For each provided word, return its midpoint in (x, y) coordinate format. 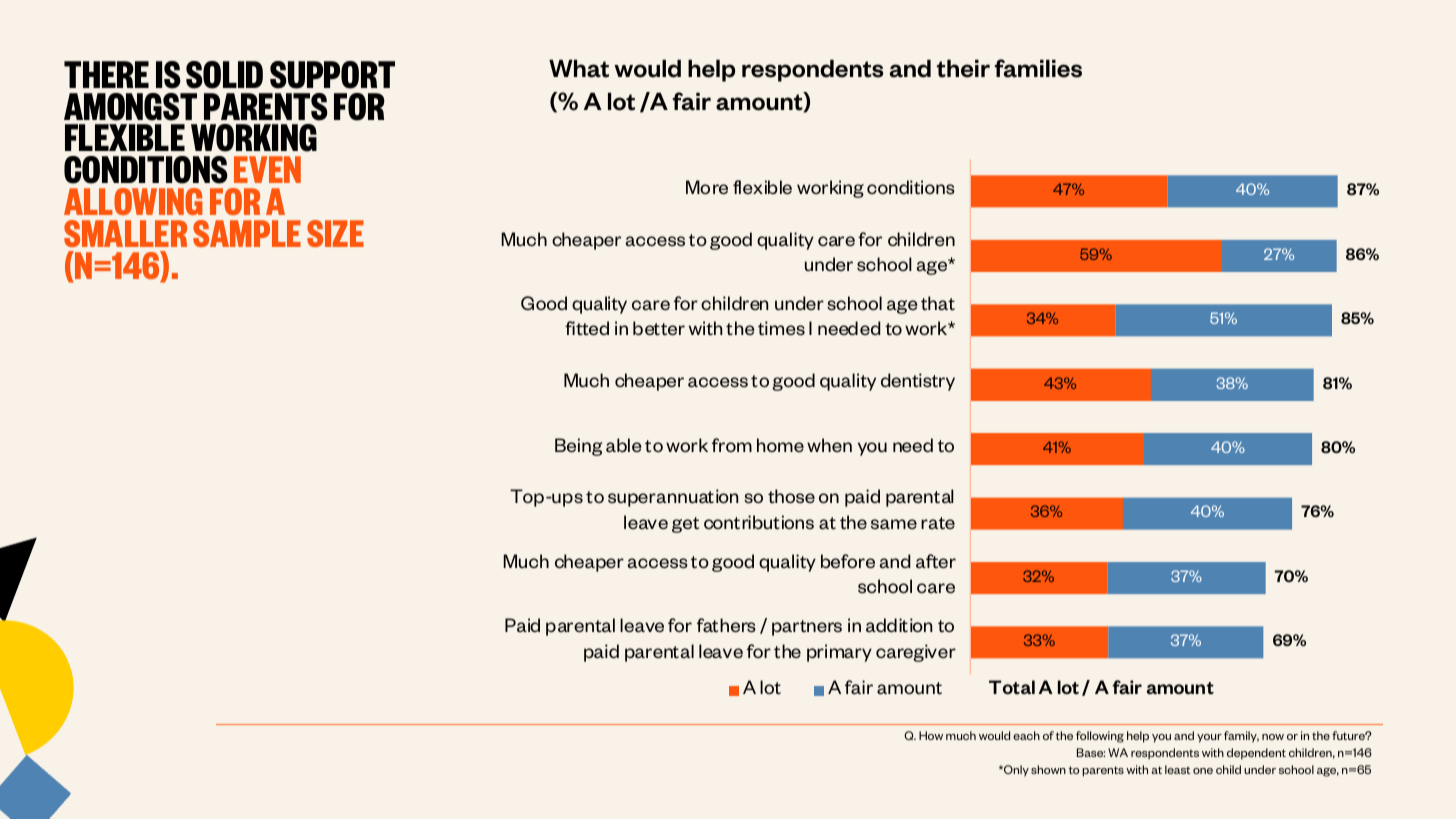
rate (938, 523)
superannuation (673, 498)
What (579, 69)
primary (839, 653)
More (707, 187)
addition (899, 625)
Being (578, 447)
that (938, 303)
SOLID (224, 75)
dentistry (918, 382)
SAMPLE (247, 233)
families (1038, 68)
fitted (587, 328)
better (659, 328)
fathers (726, 625)
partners (807, 628)
